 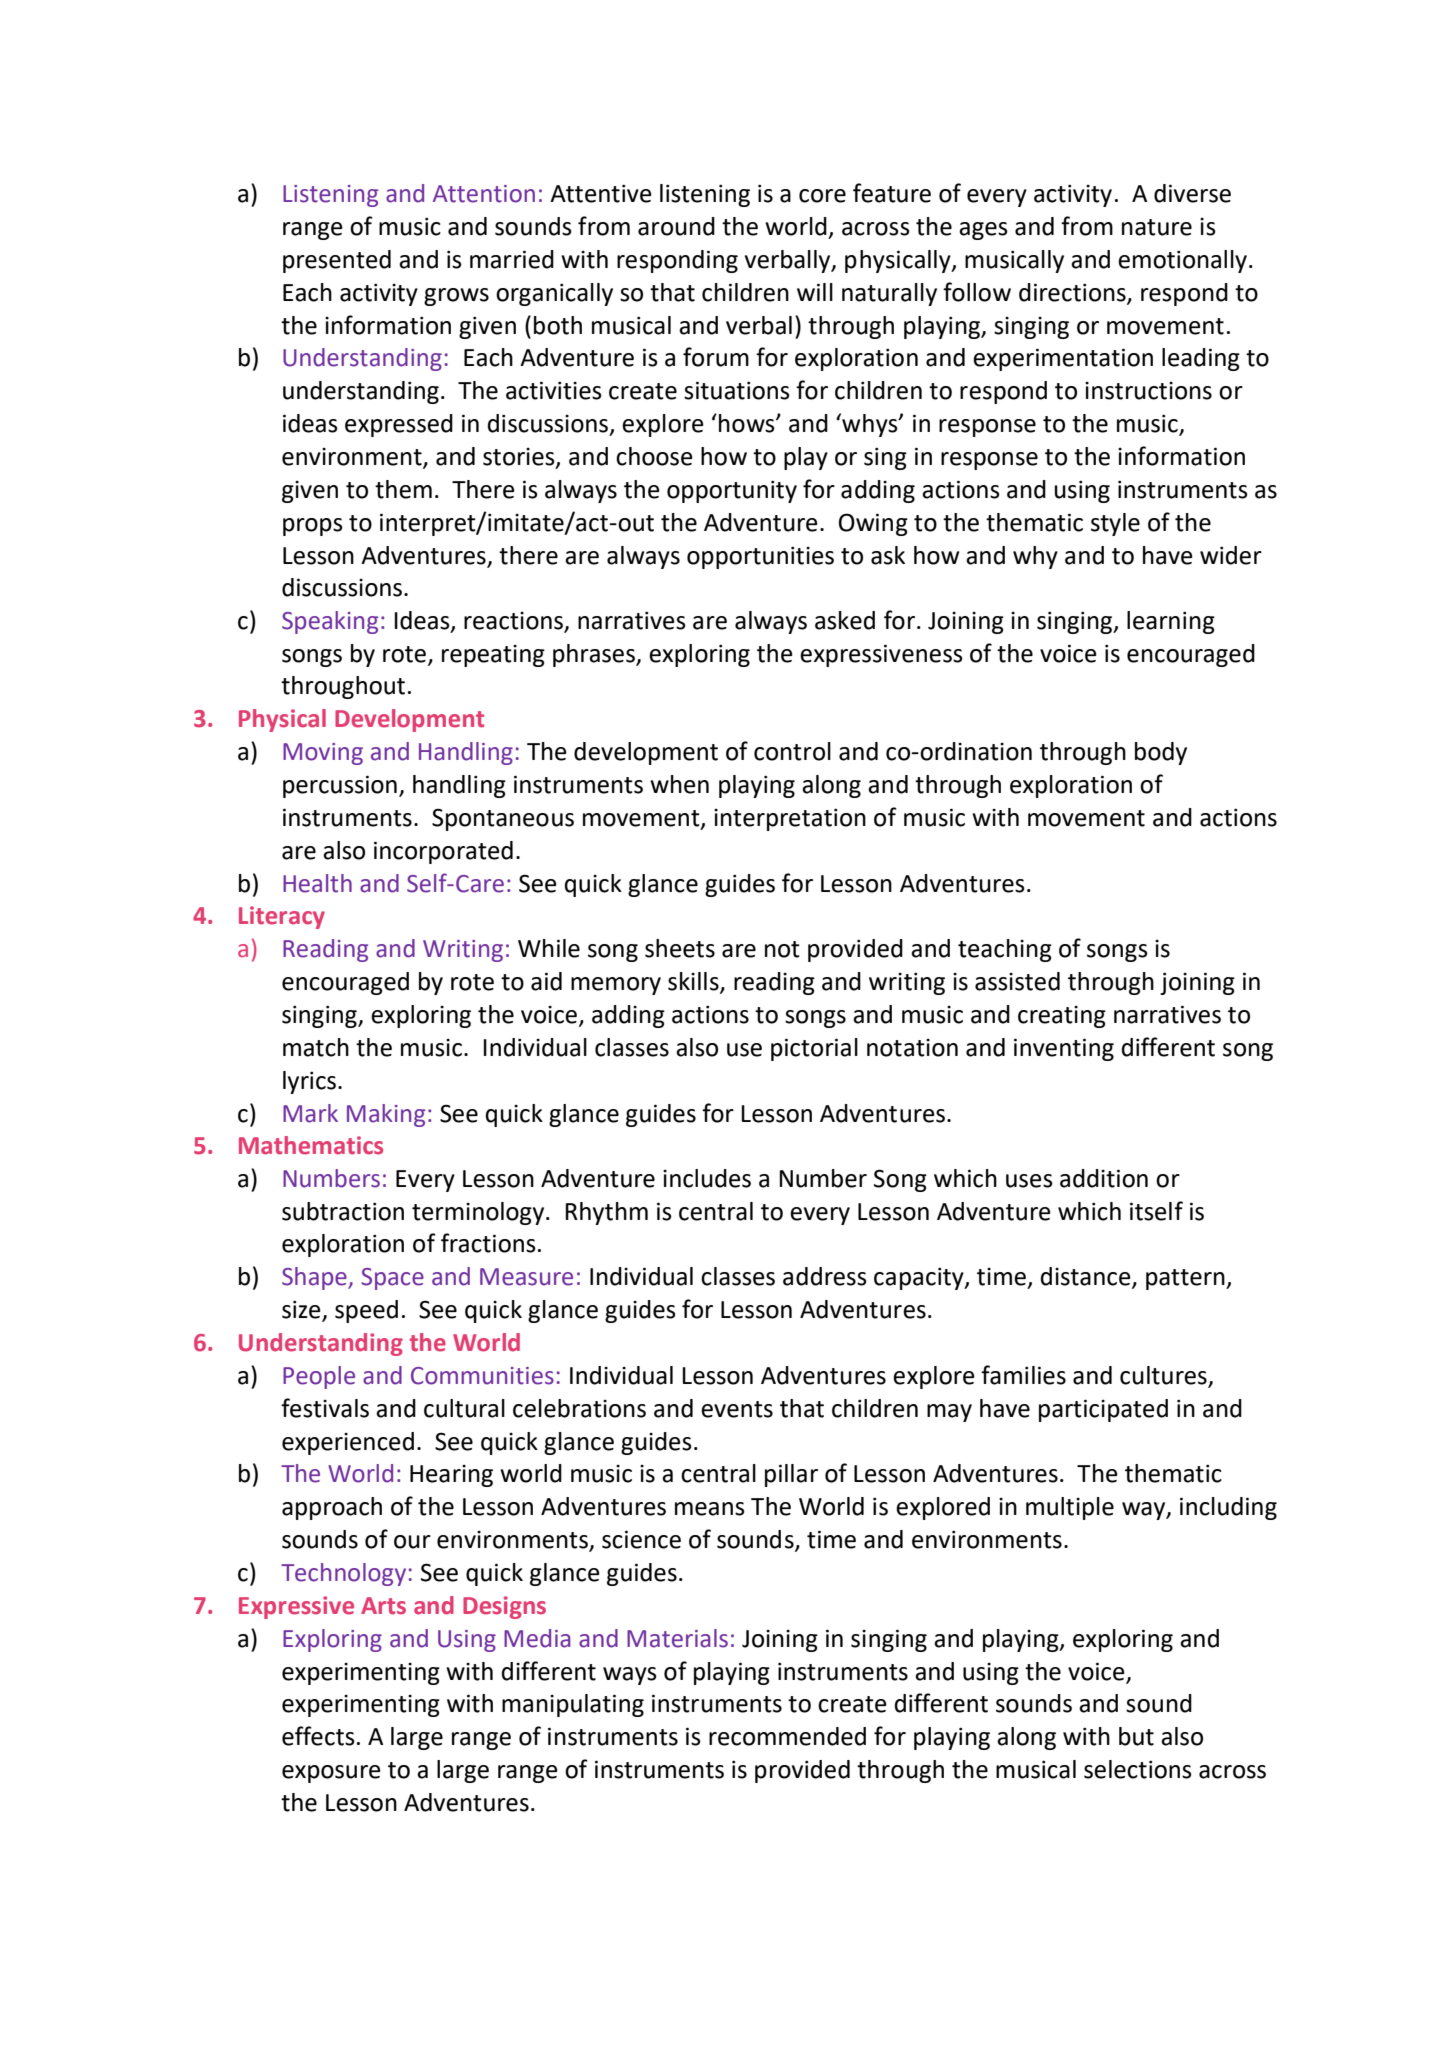 What do you see at coordinates (737, 1409) in the screenshot?
I see `events` at bounding box center [737, 1409].
